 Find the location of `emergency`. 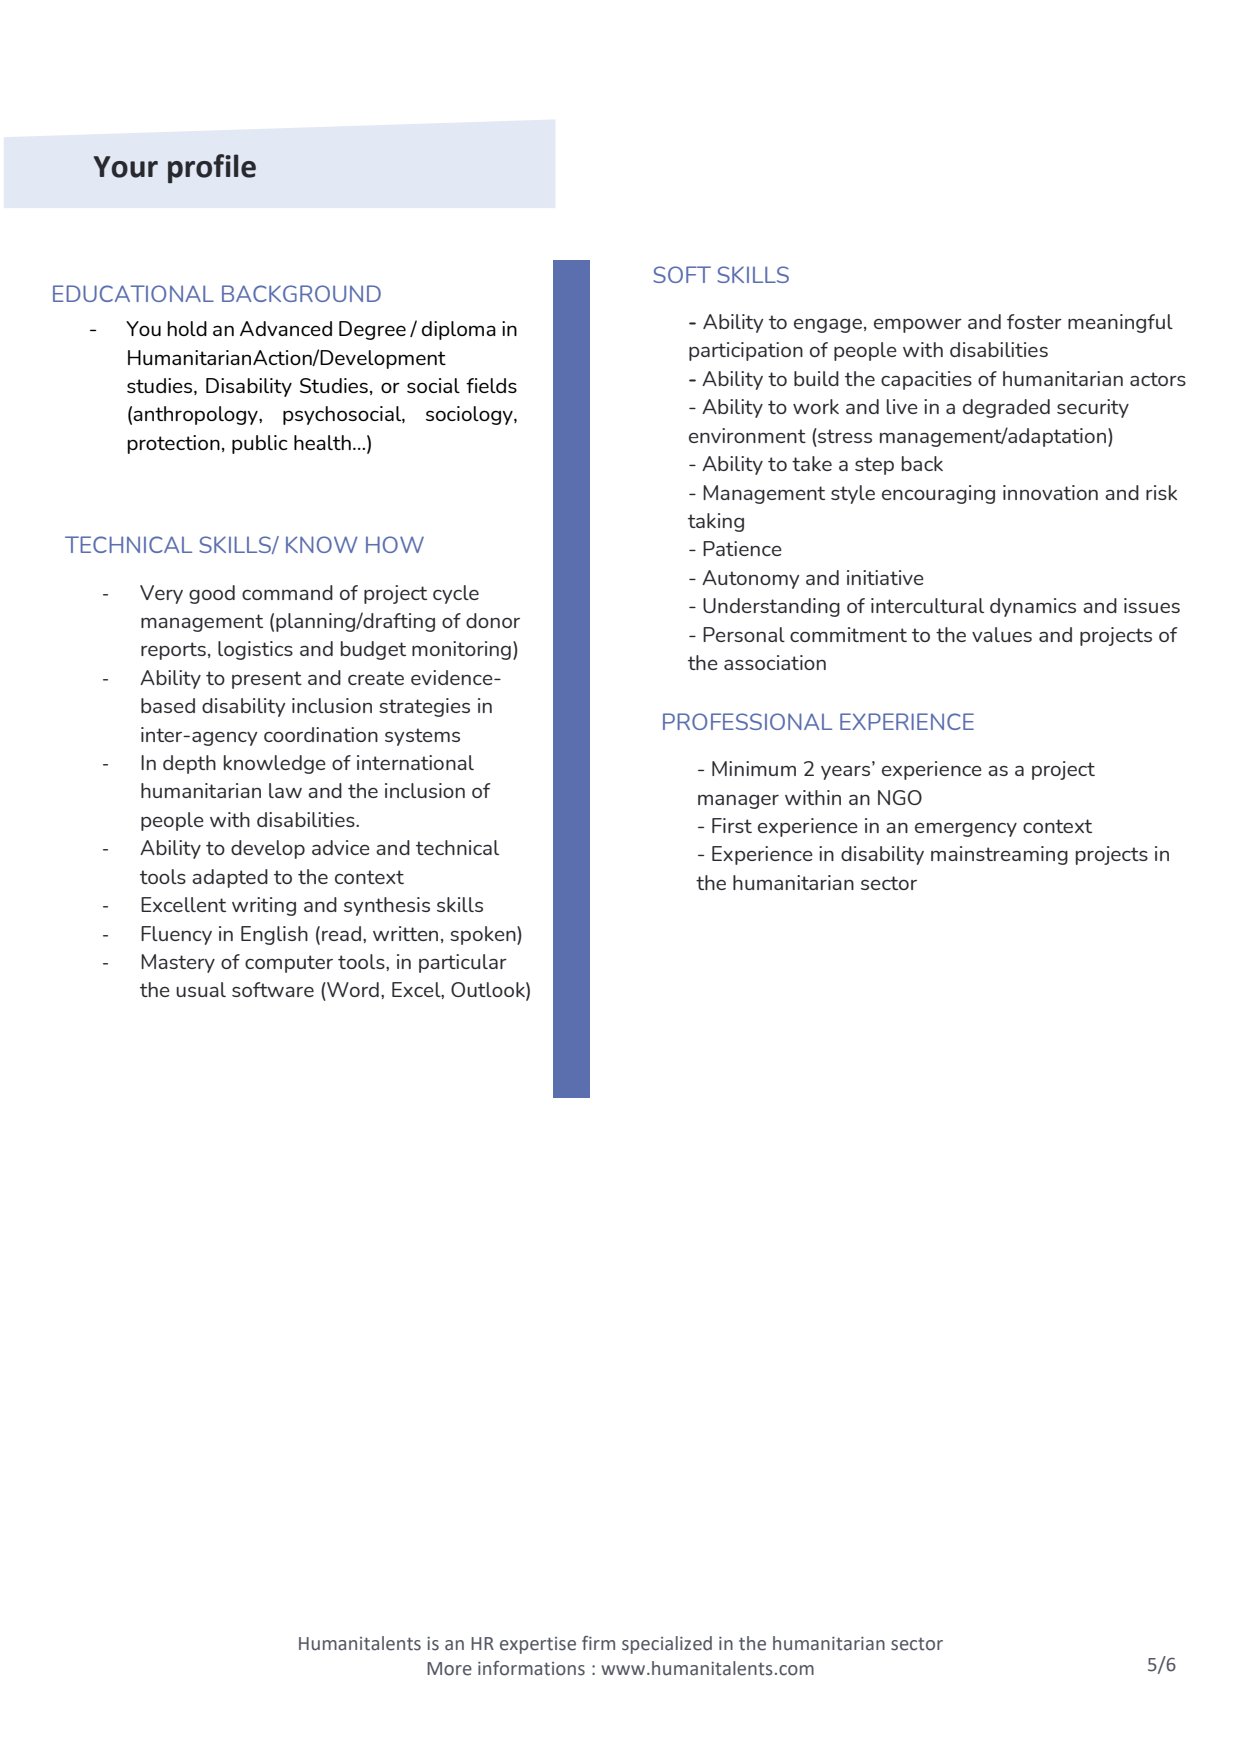

emergency is located at coordinates (966, 830).
